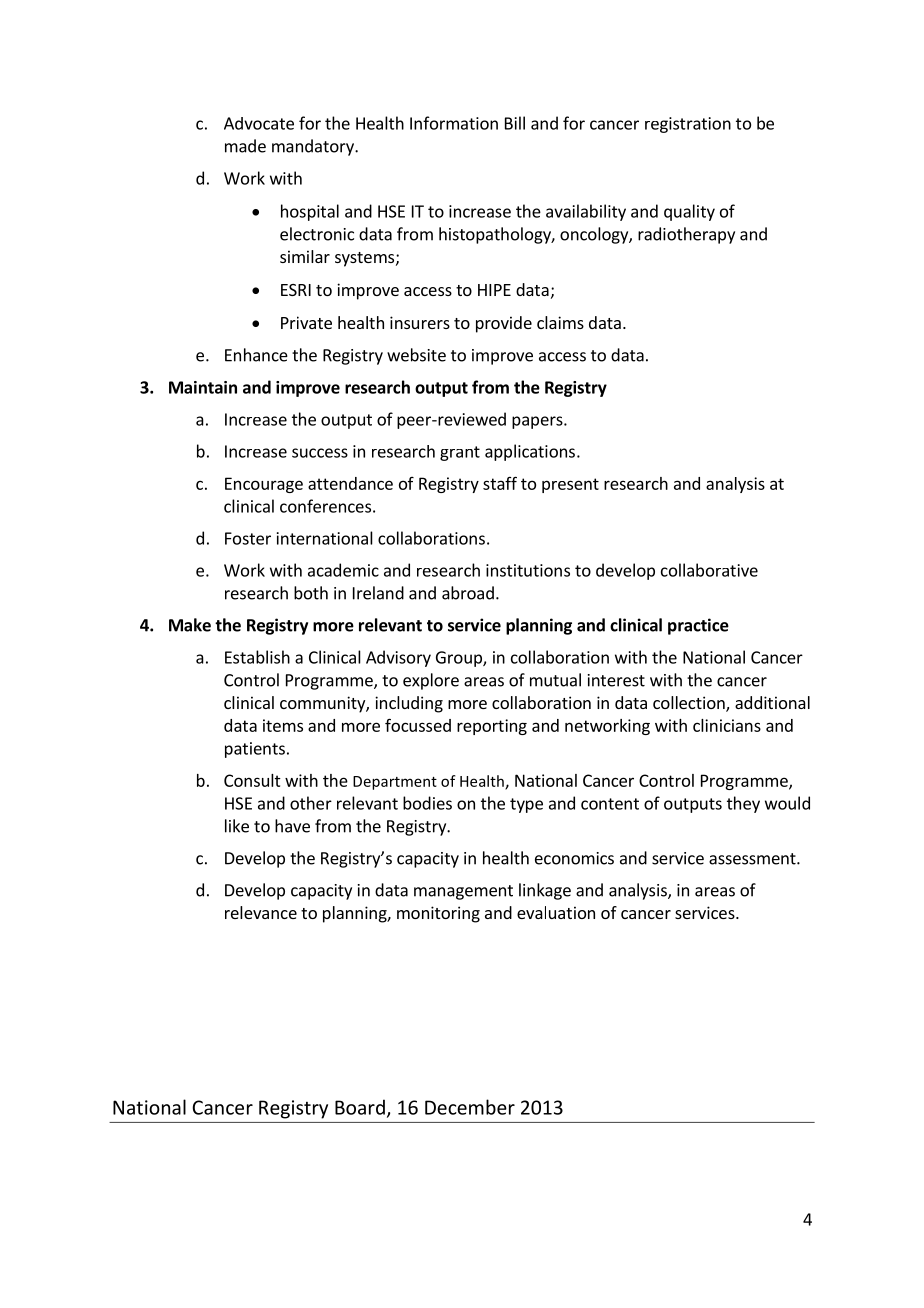  I want to click on provide, so click(504, 324).
